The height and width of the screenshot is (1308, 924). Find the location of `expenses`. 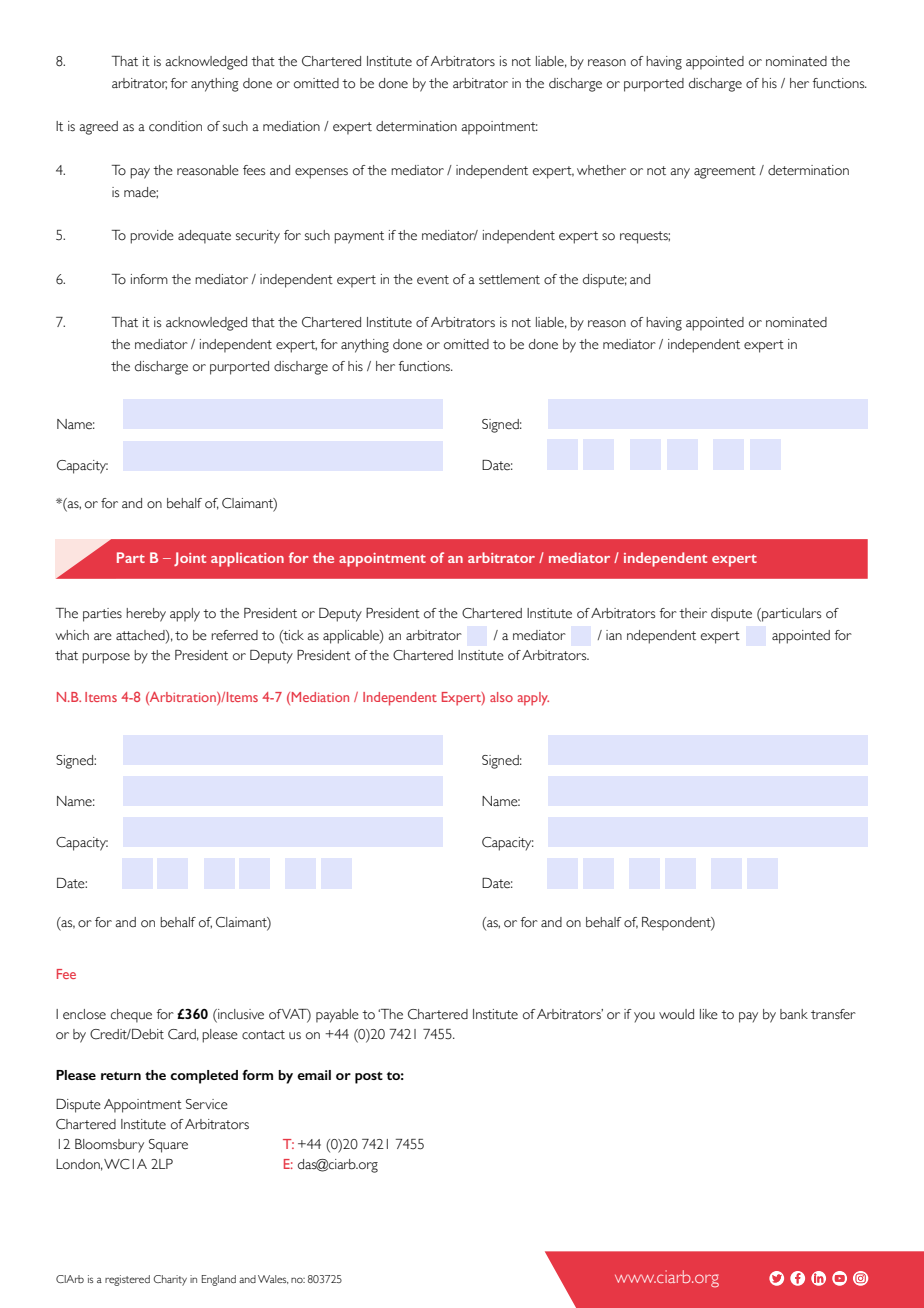

expenses is located at coordinates (321, 173).
